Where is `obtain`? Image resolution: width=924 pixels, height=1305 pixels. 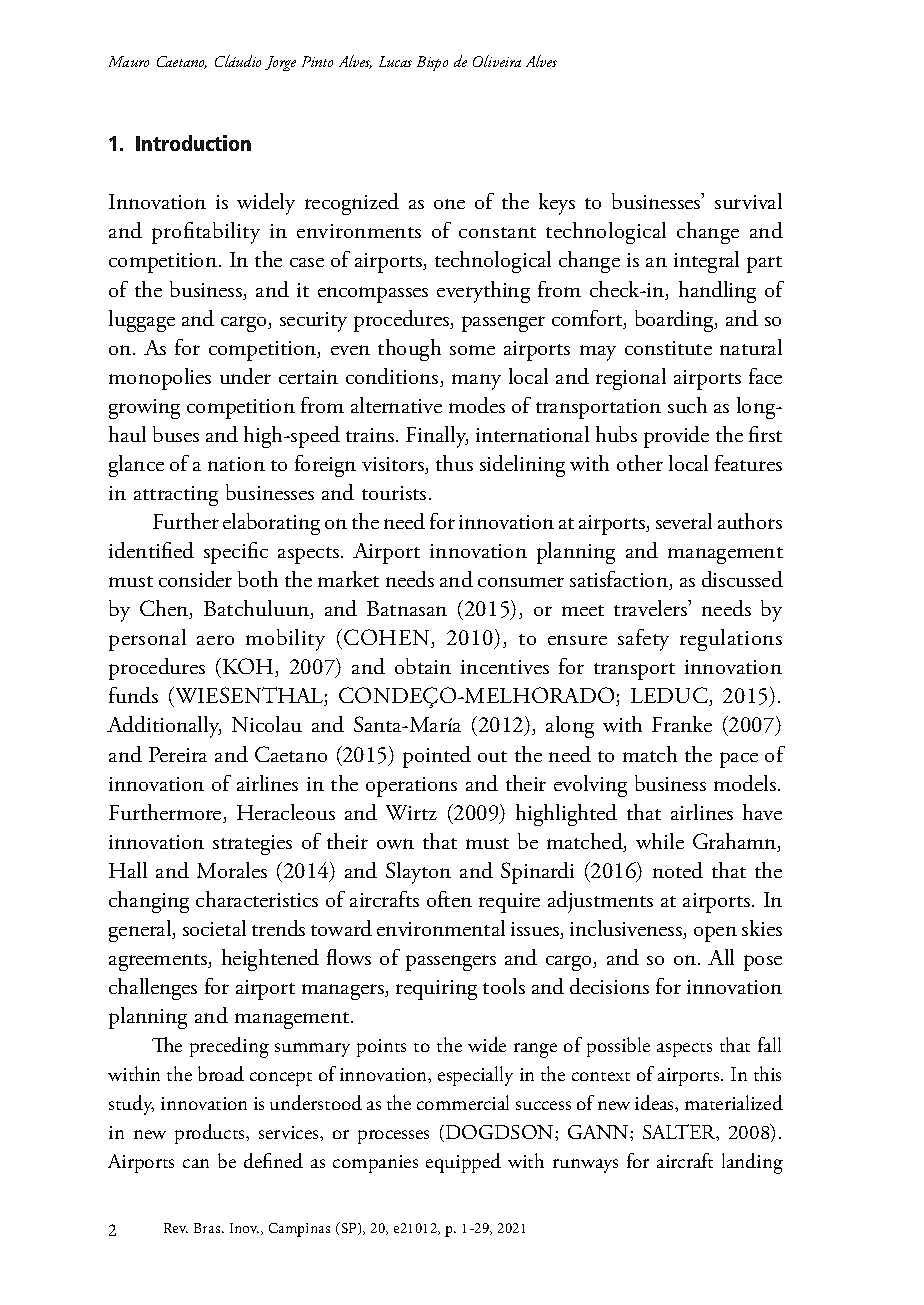
obtain is located at coordinates (423, 666).
